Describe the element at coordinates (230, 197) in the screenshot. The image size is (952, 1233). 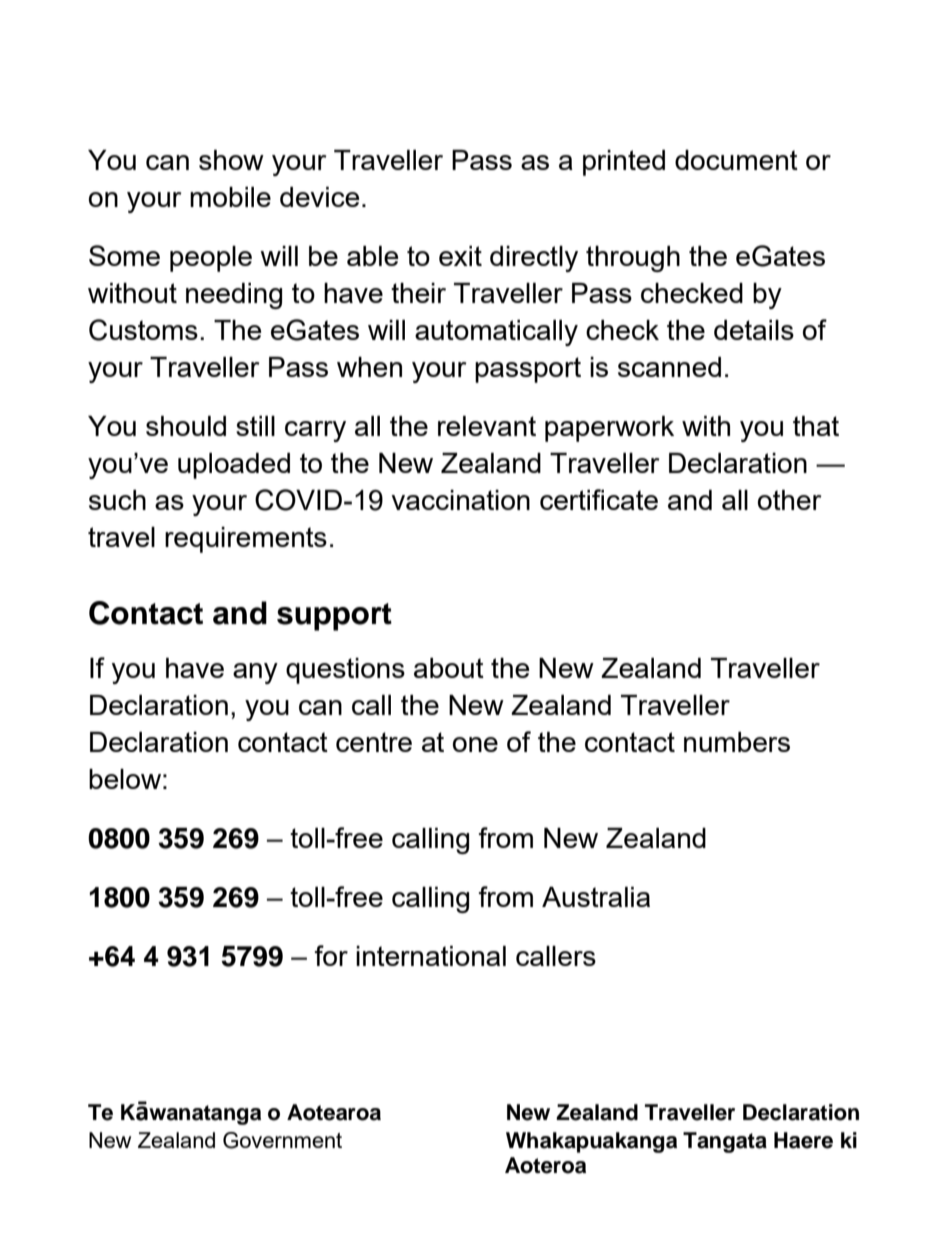
I see `mobile` at that location.
